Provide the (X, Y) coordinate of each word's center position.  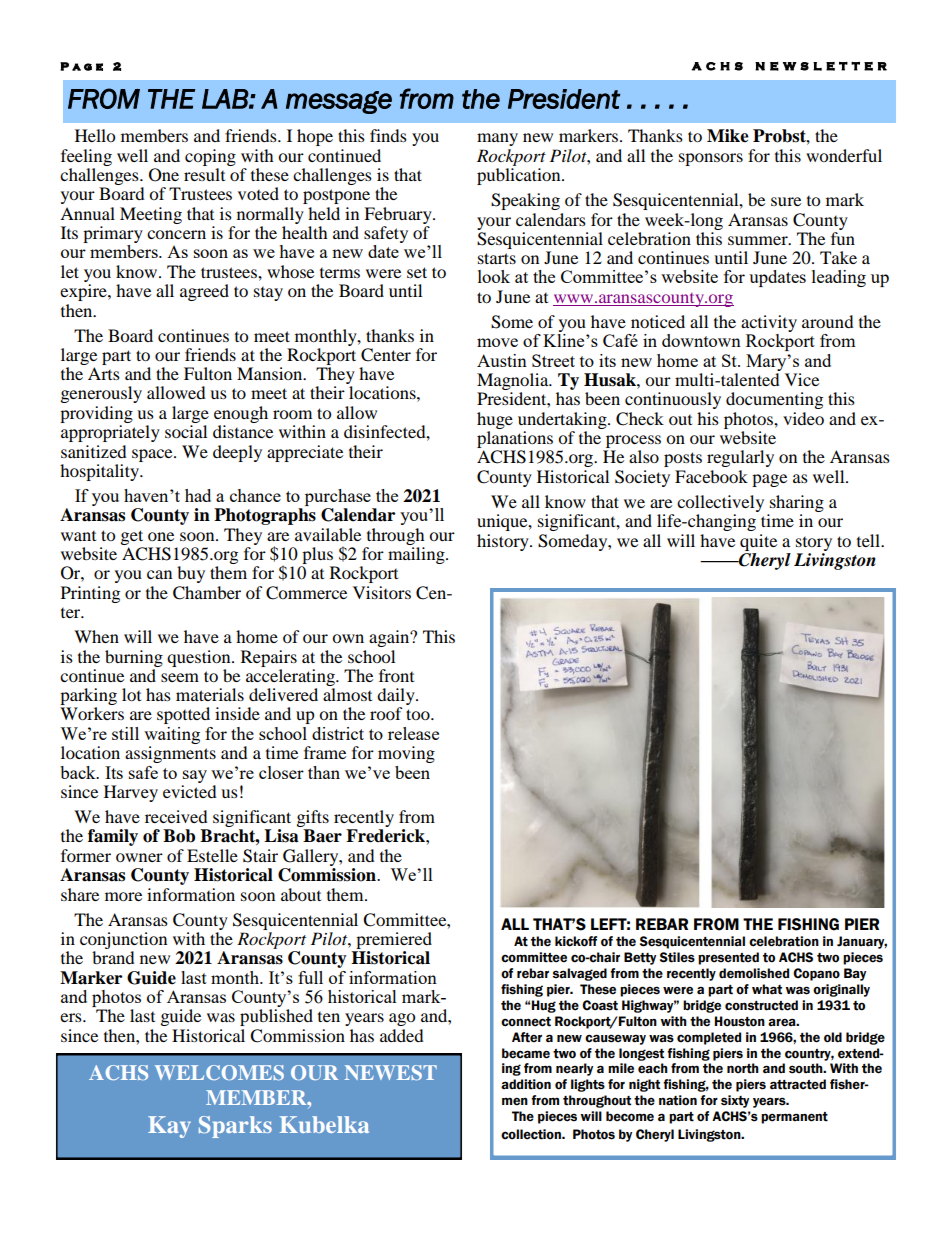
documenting (774, 400)
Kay (169, 1127)
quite (758, 542)
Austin (502, 360)
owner (139, 857)
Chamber (207, 593)
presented (728, 958)
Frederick (386, 836)
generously (101, 394)
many (497, 139)
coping (210, 157)
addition (526, 1084)
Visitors (382, 592)
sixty (735, 1101)
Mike (728, 136)
